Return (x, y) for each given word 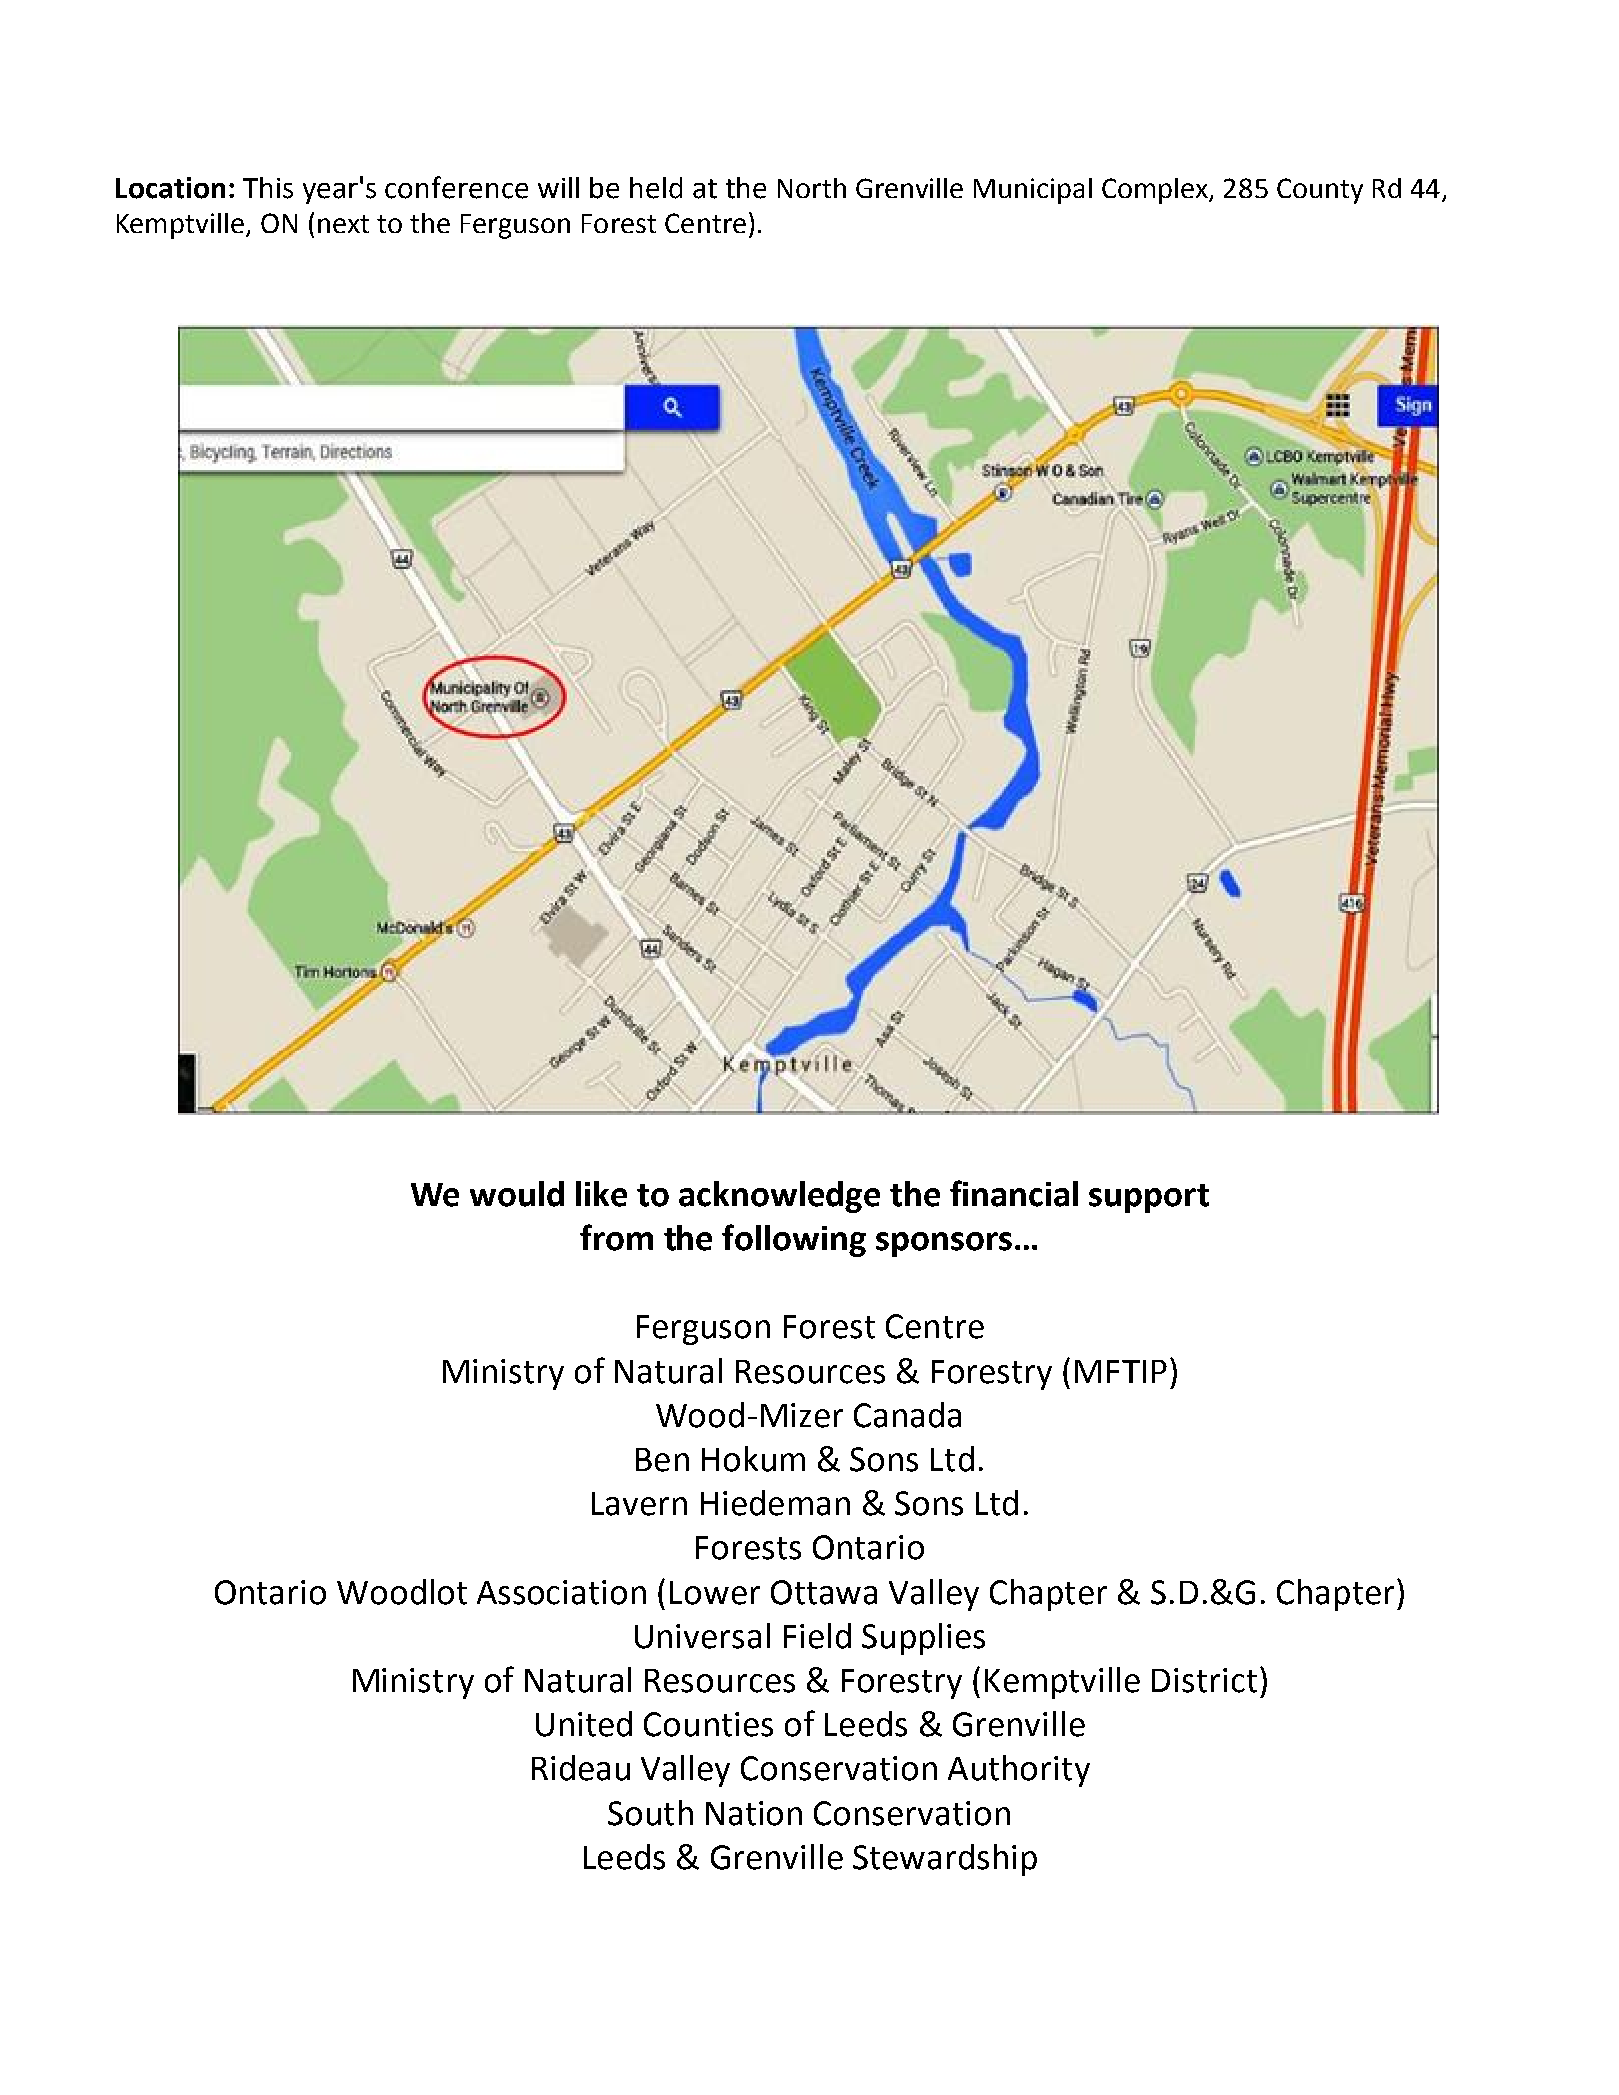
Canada (907, 1415)
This (268, 188)
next (343, 224)
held (656, 188)
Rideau (581, 1768)
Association (561, 1592)
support (1149, 1198)
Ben (662, 1460)
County (1320, 191)
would (517, 1194)
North (812, 188)
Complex (1156, 191)
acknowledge (779, 1197)
